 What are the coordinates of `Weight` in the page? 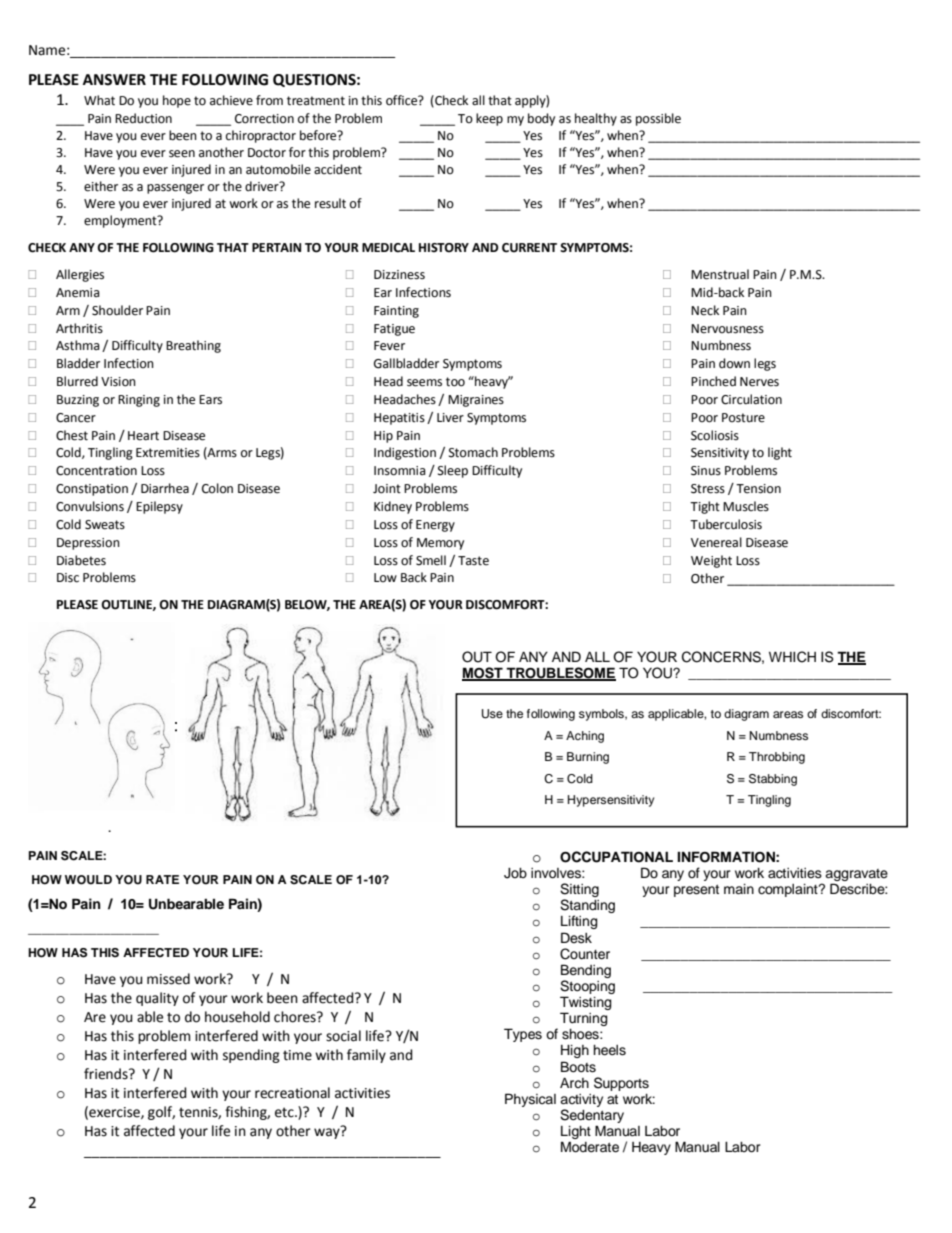 It's located at (711, 561).
